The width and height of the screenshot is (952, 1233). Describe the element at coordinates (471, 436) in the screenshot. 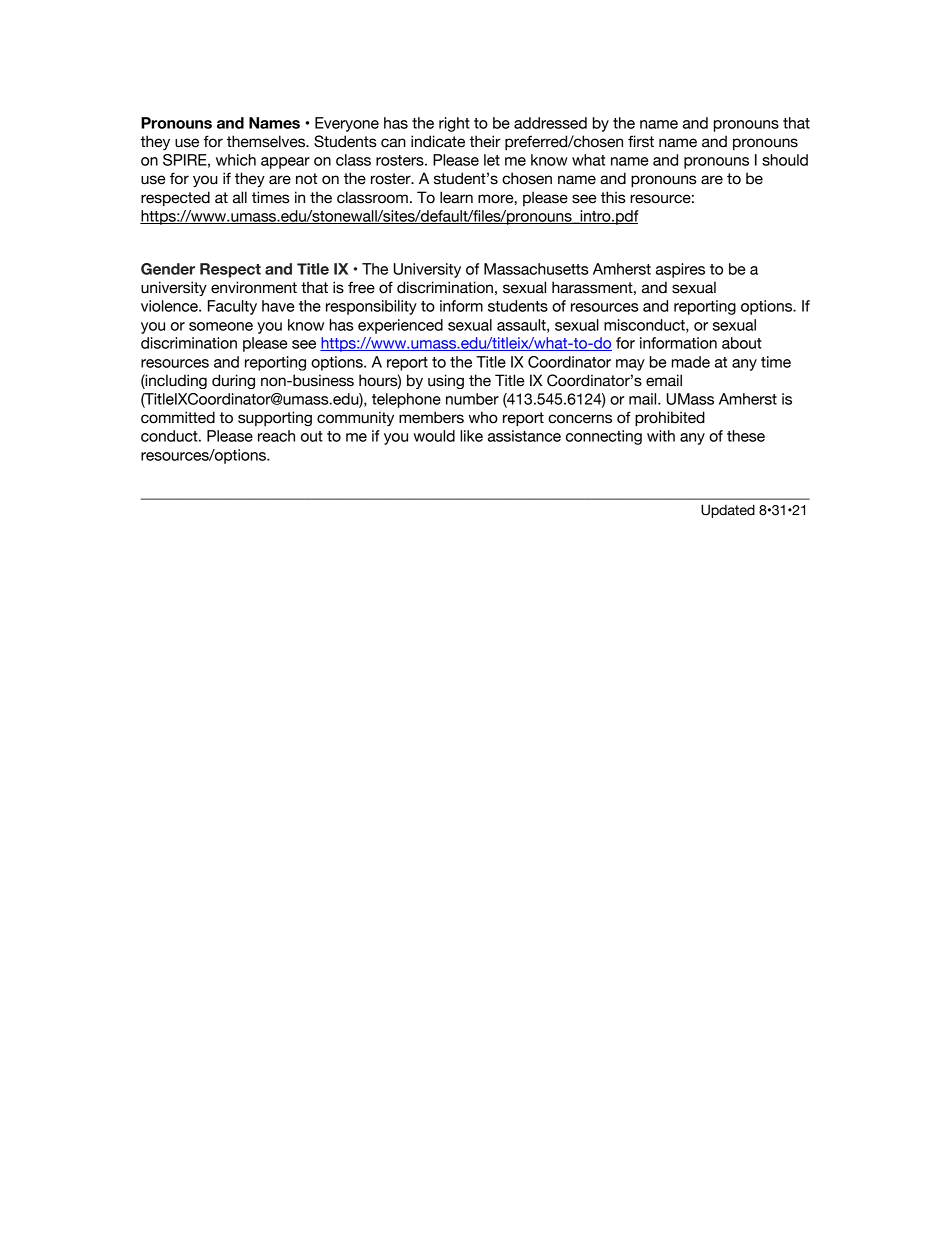

I see `like` at that location.
